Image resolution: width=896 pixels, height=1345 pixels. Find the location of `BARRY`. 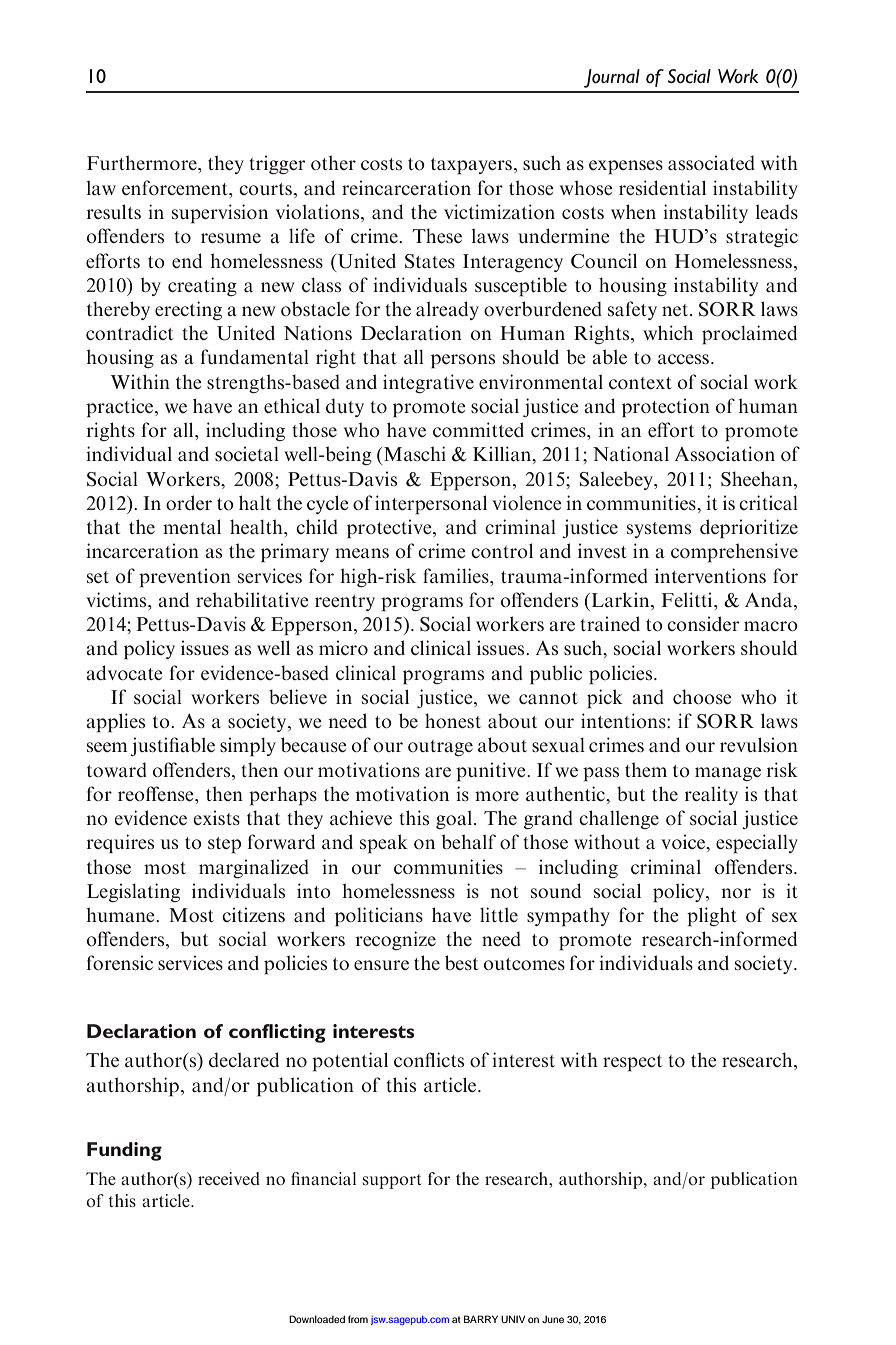

BARRY is located at coordinates (481, 1319).
